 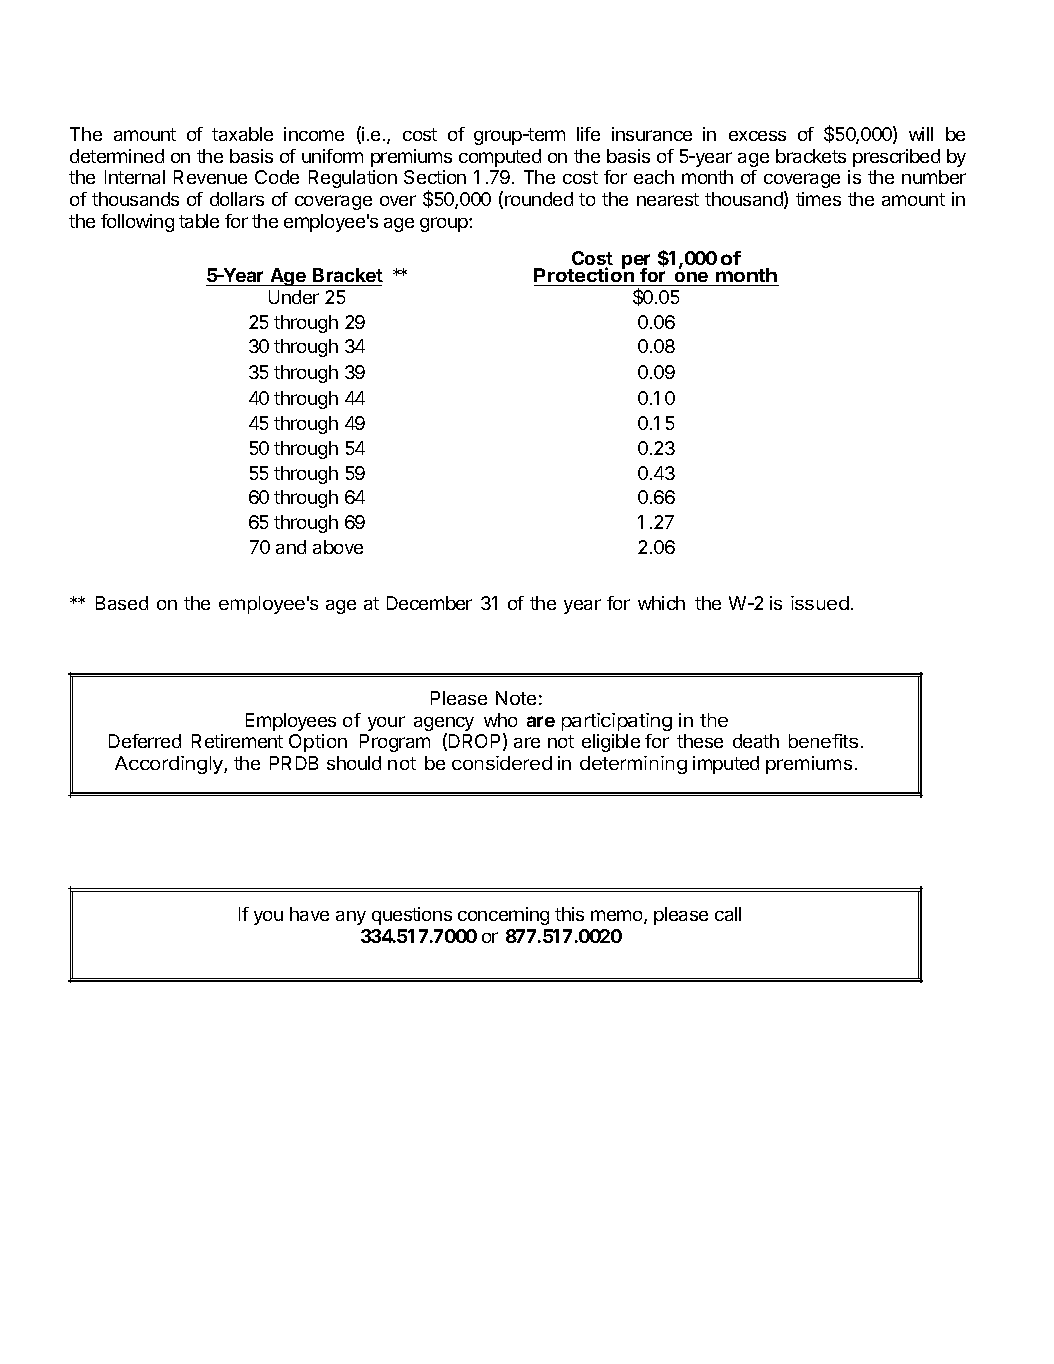 I want to click on Based, so click(x=122, y=603).
